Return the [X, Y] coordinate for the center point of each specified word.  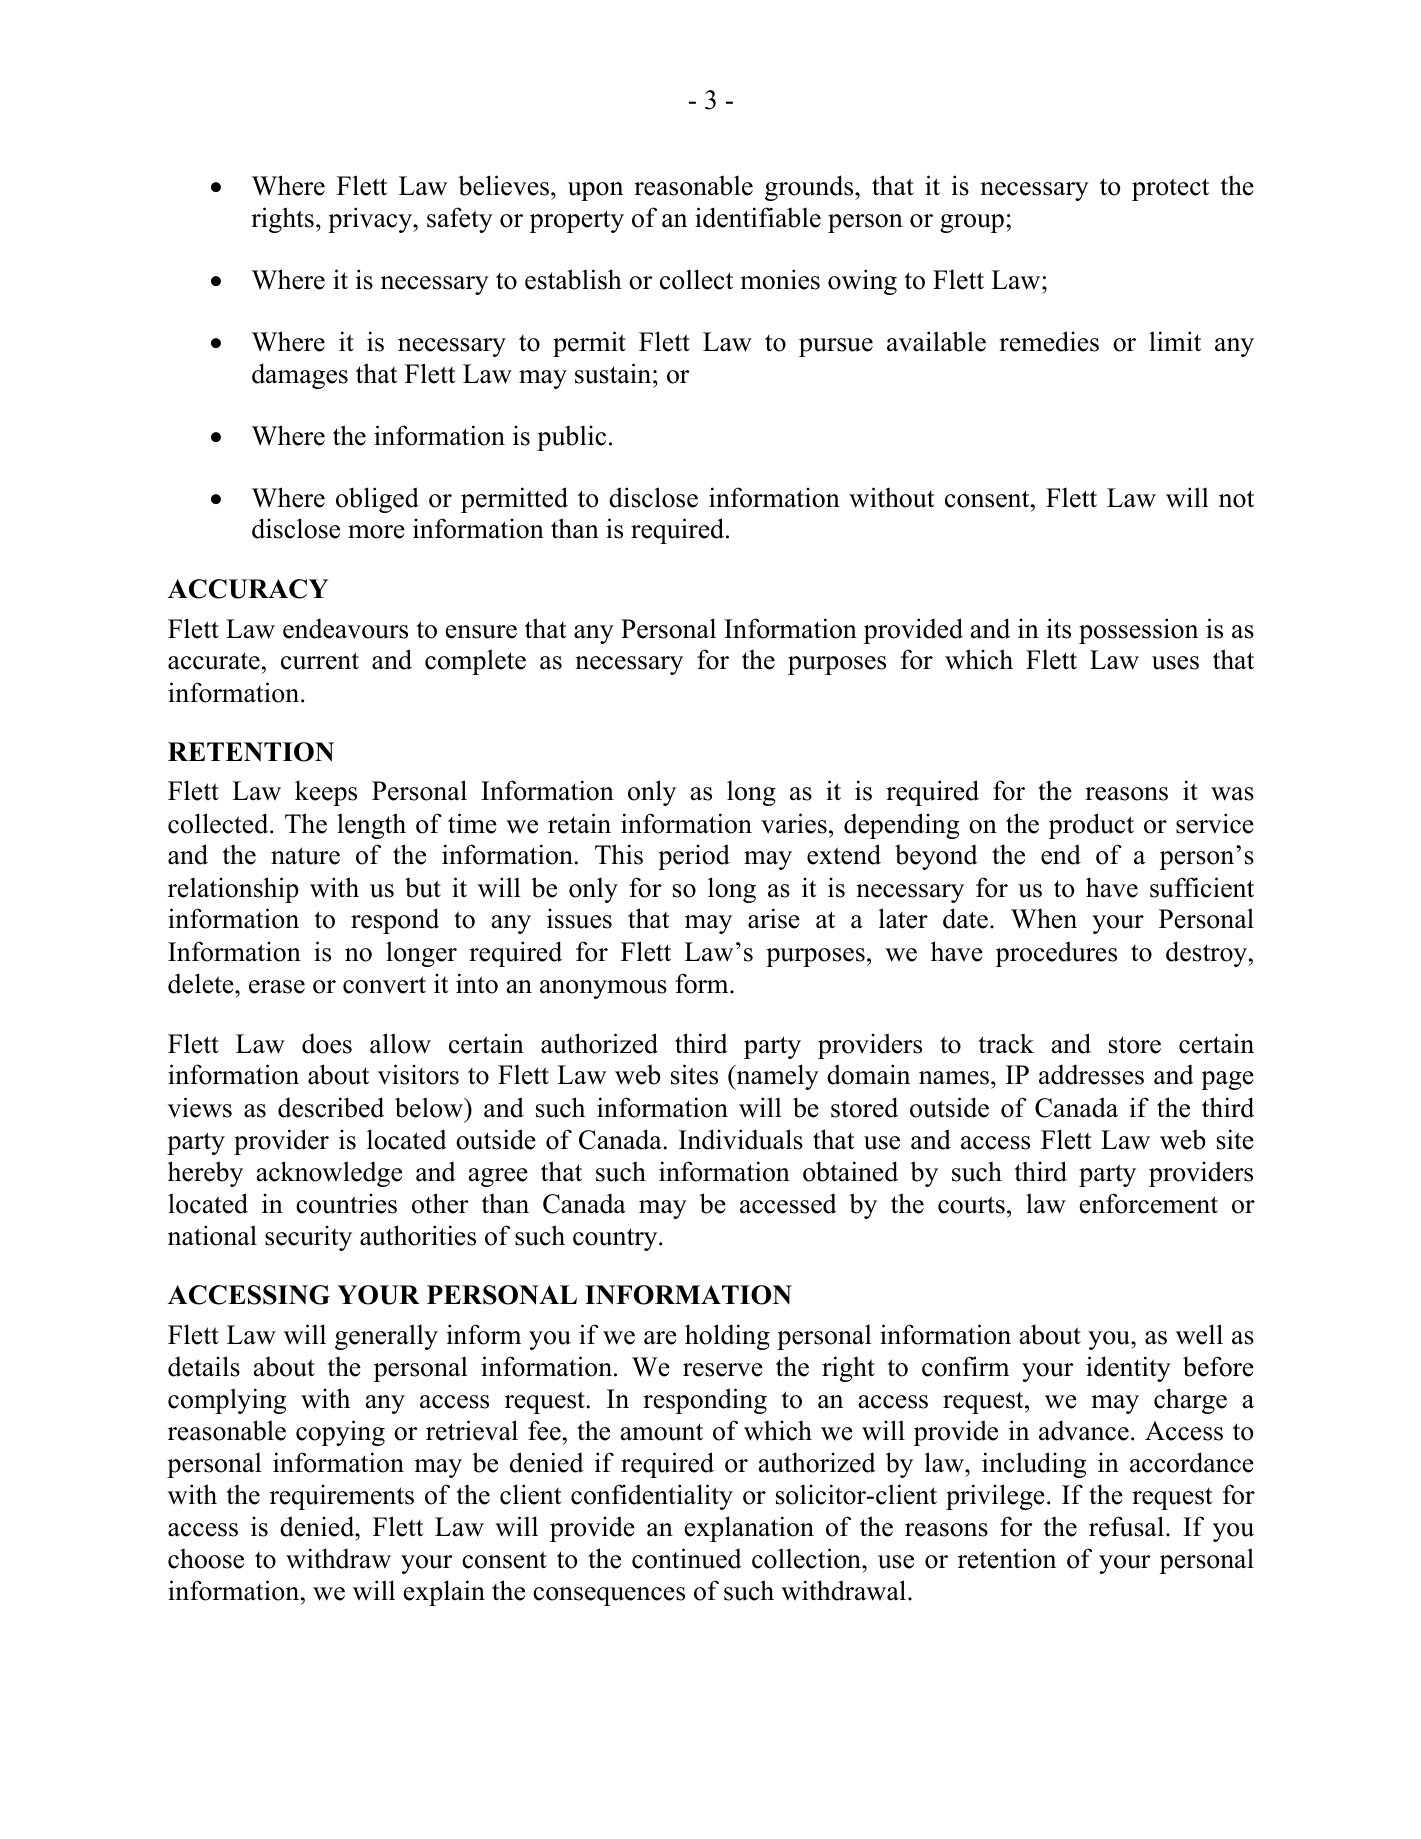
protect [1170, 189]
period [694, 857]
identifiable [758, 217]
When [1044, 919]
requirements [342, 1497]
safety [460, 220]
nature [305, 856]
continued [687, 1558]
